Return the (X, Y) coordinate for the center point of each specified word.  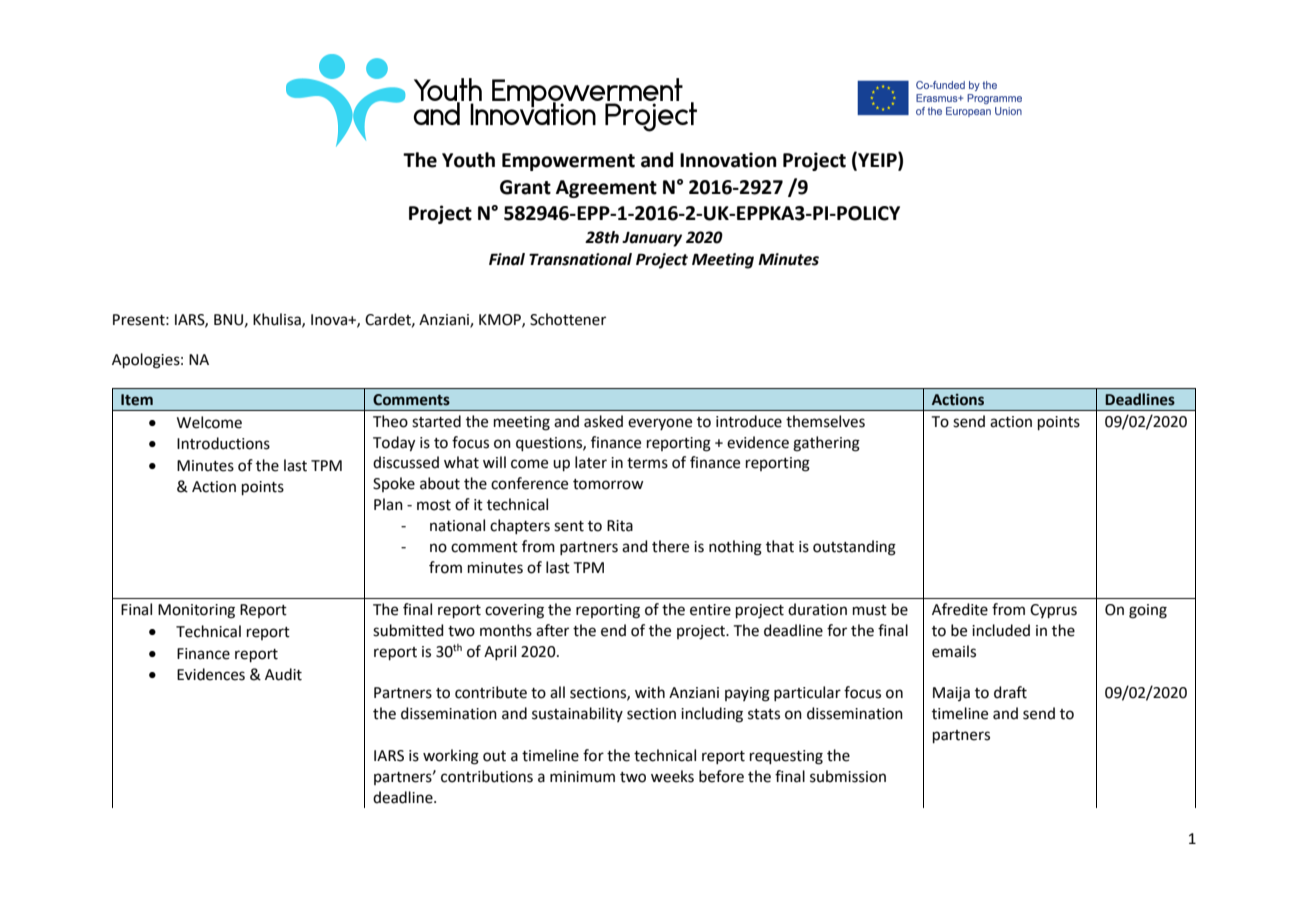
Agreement (606, 189)
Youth (468, 160)
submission (848, 776)
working (451, 757)
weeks (672, 776)
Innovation (728, 160)
